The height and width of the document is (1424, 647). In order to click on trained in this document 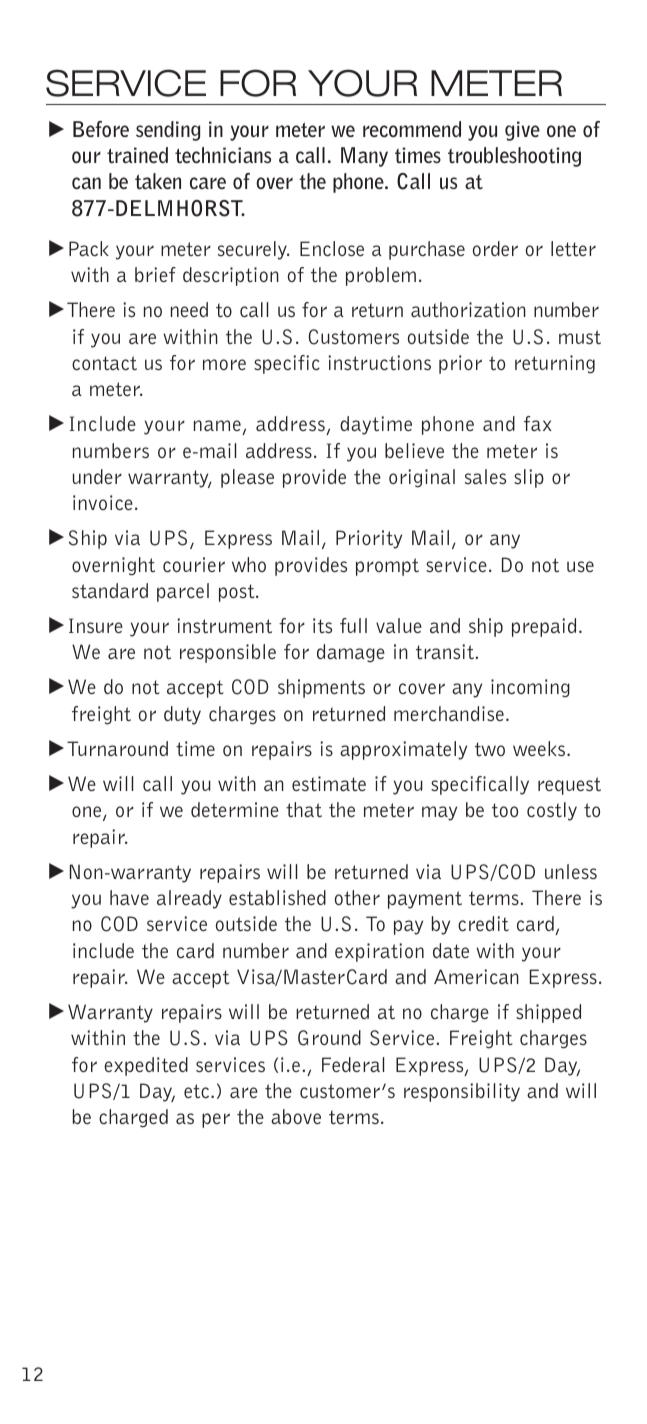, I will do `click(137, 155)`.
